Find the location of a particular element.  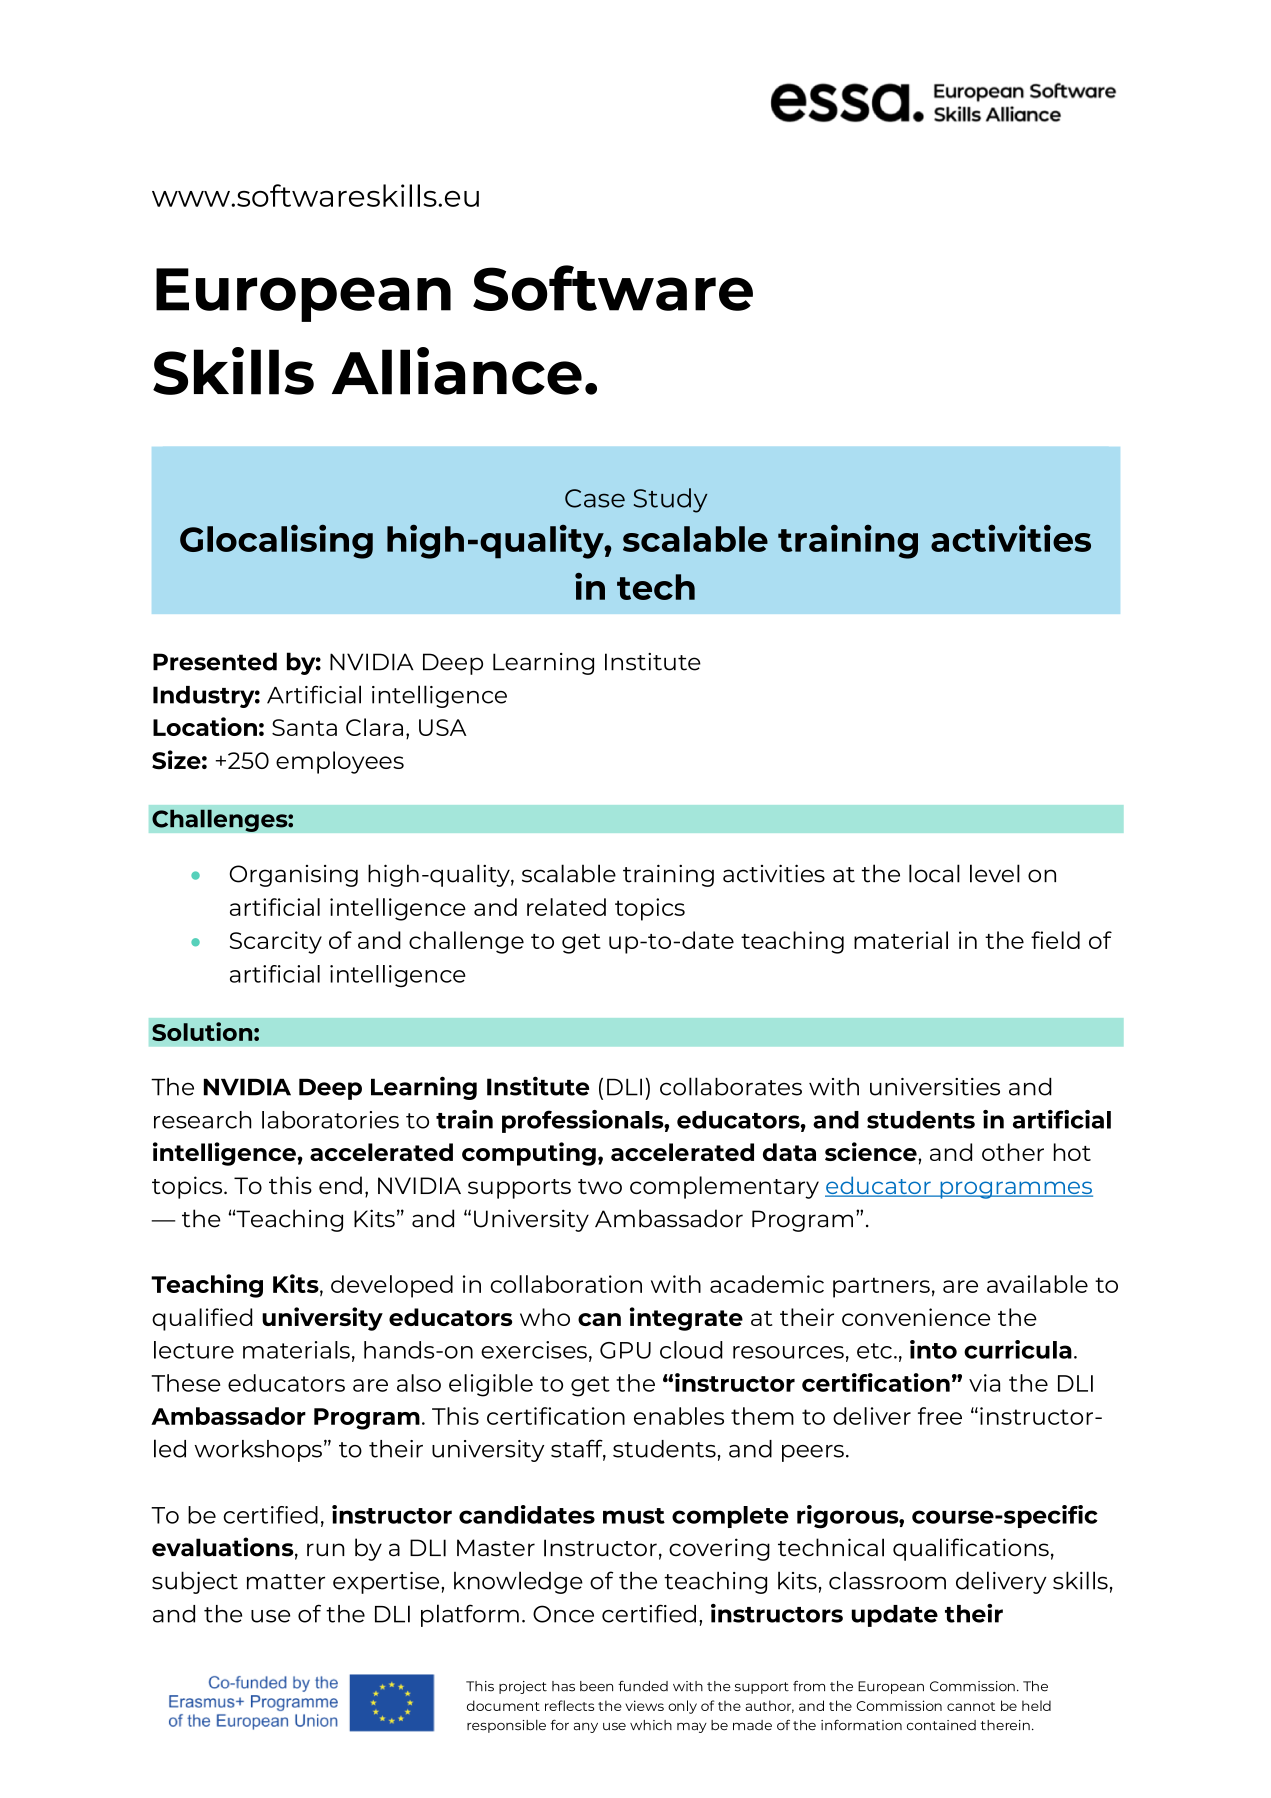

developed is located at coordinates (392, 1286).
